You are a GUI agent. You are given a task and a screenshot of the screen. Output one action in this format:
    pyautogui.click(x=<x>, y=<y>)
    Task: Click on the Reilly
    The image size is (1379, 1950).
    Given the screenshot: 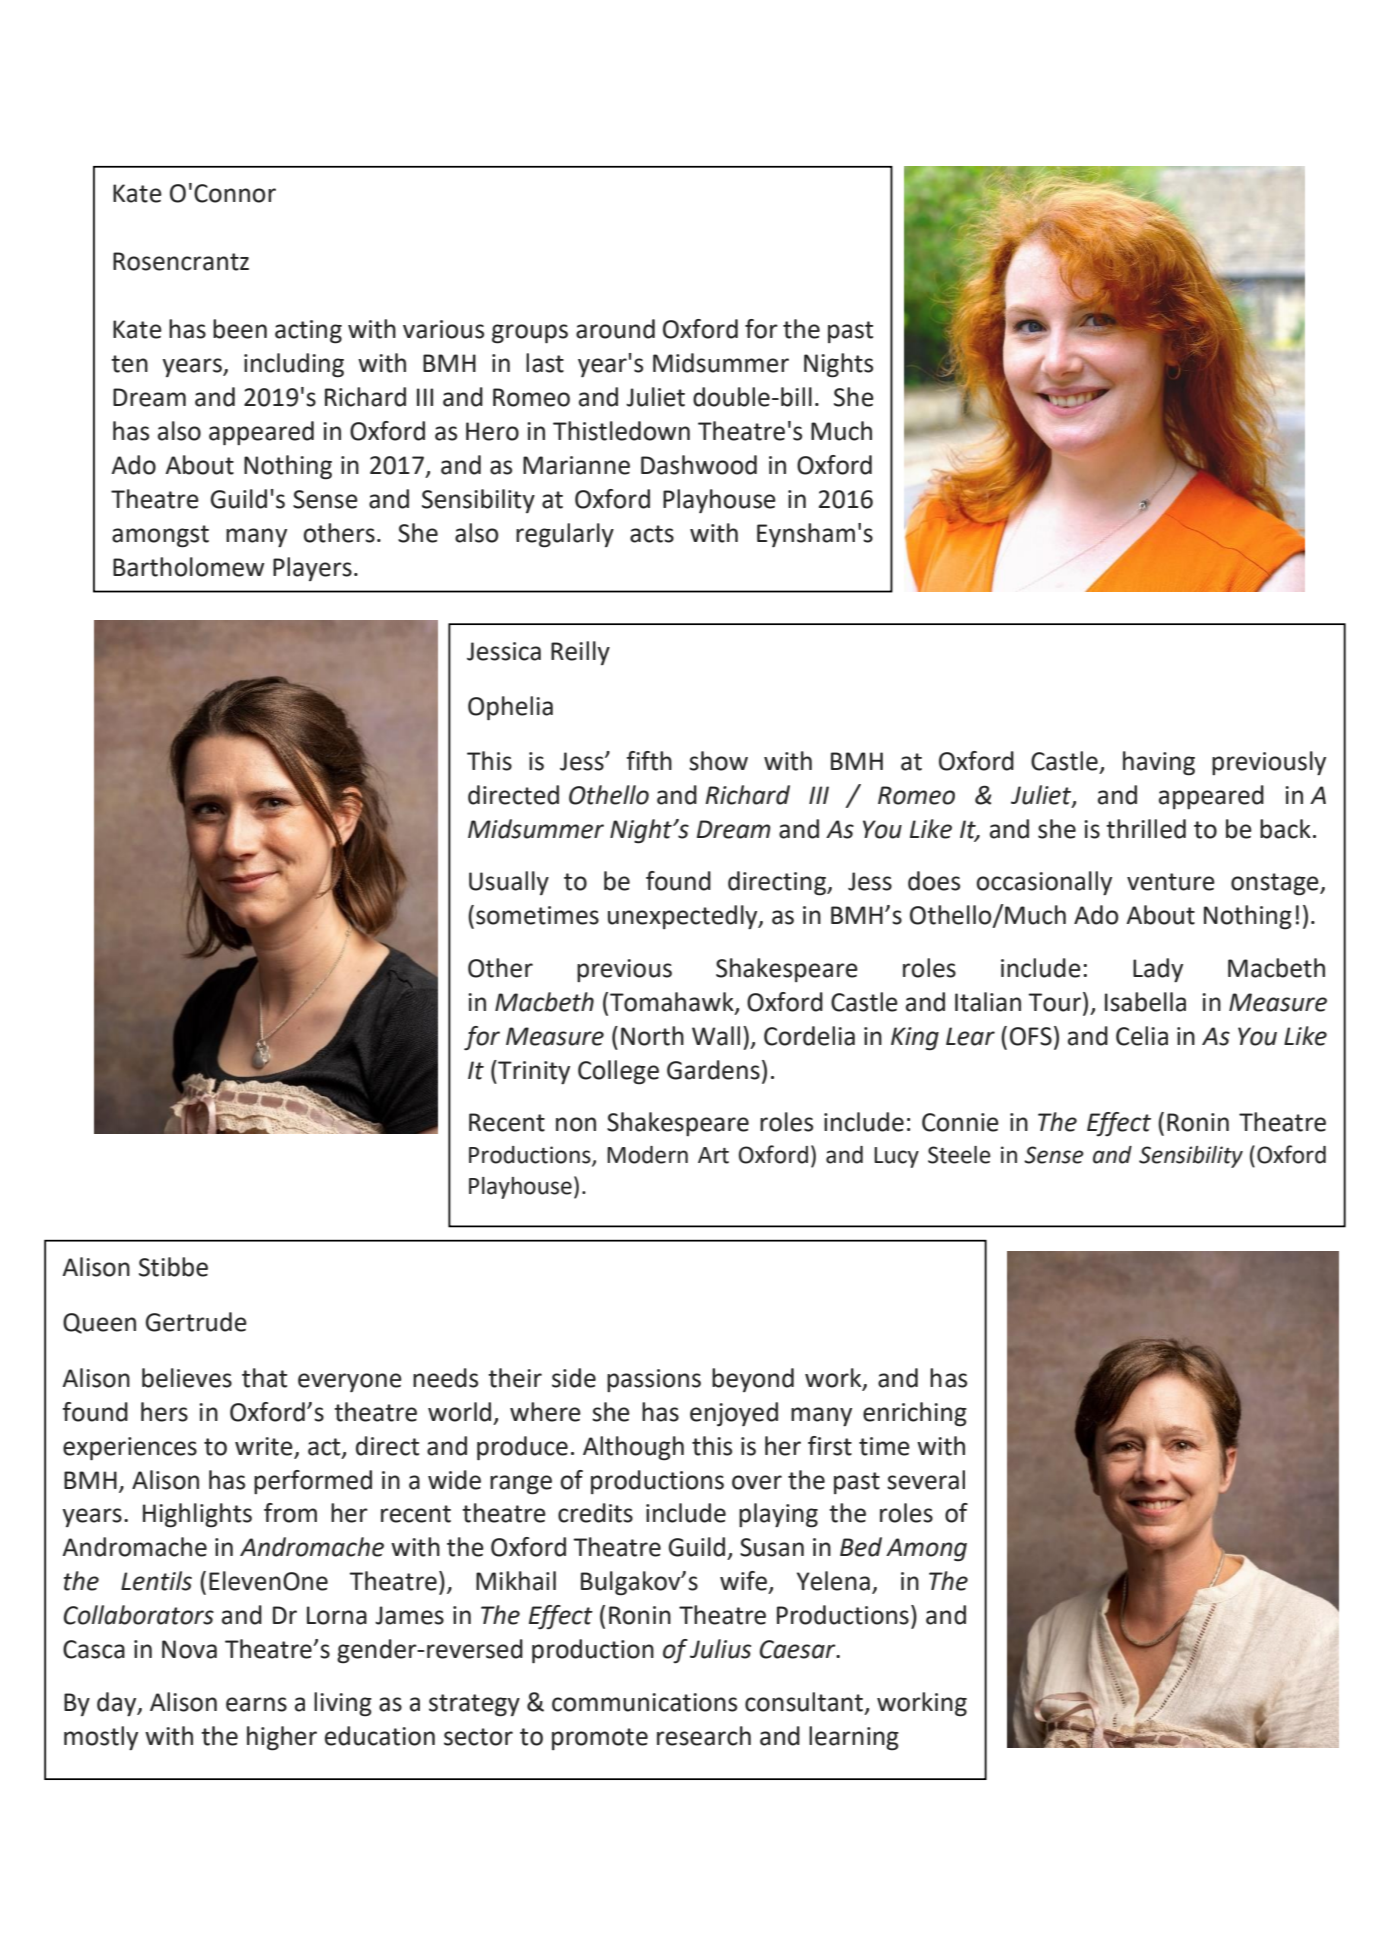 What is the action you would take?
    pyautogui.click(x=580, y=653)
